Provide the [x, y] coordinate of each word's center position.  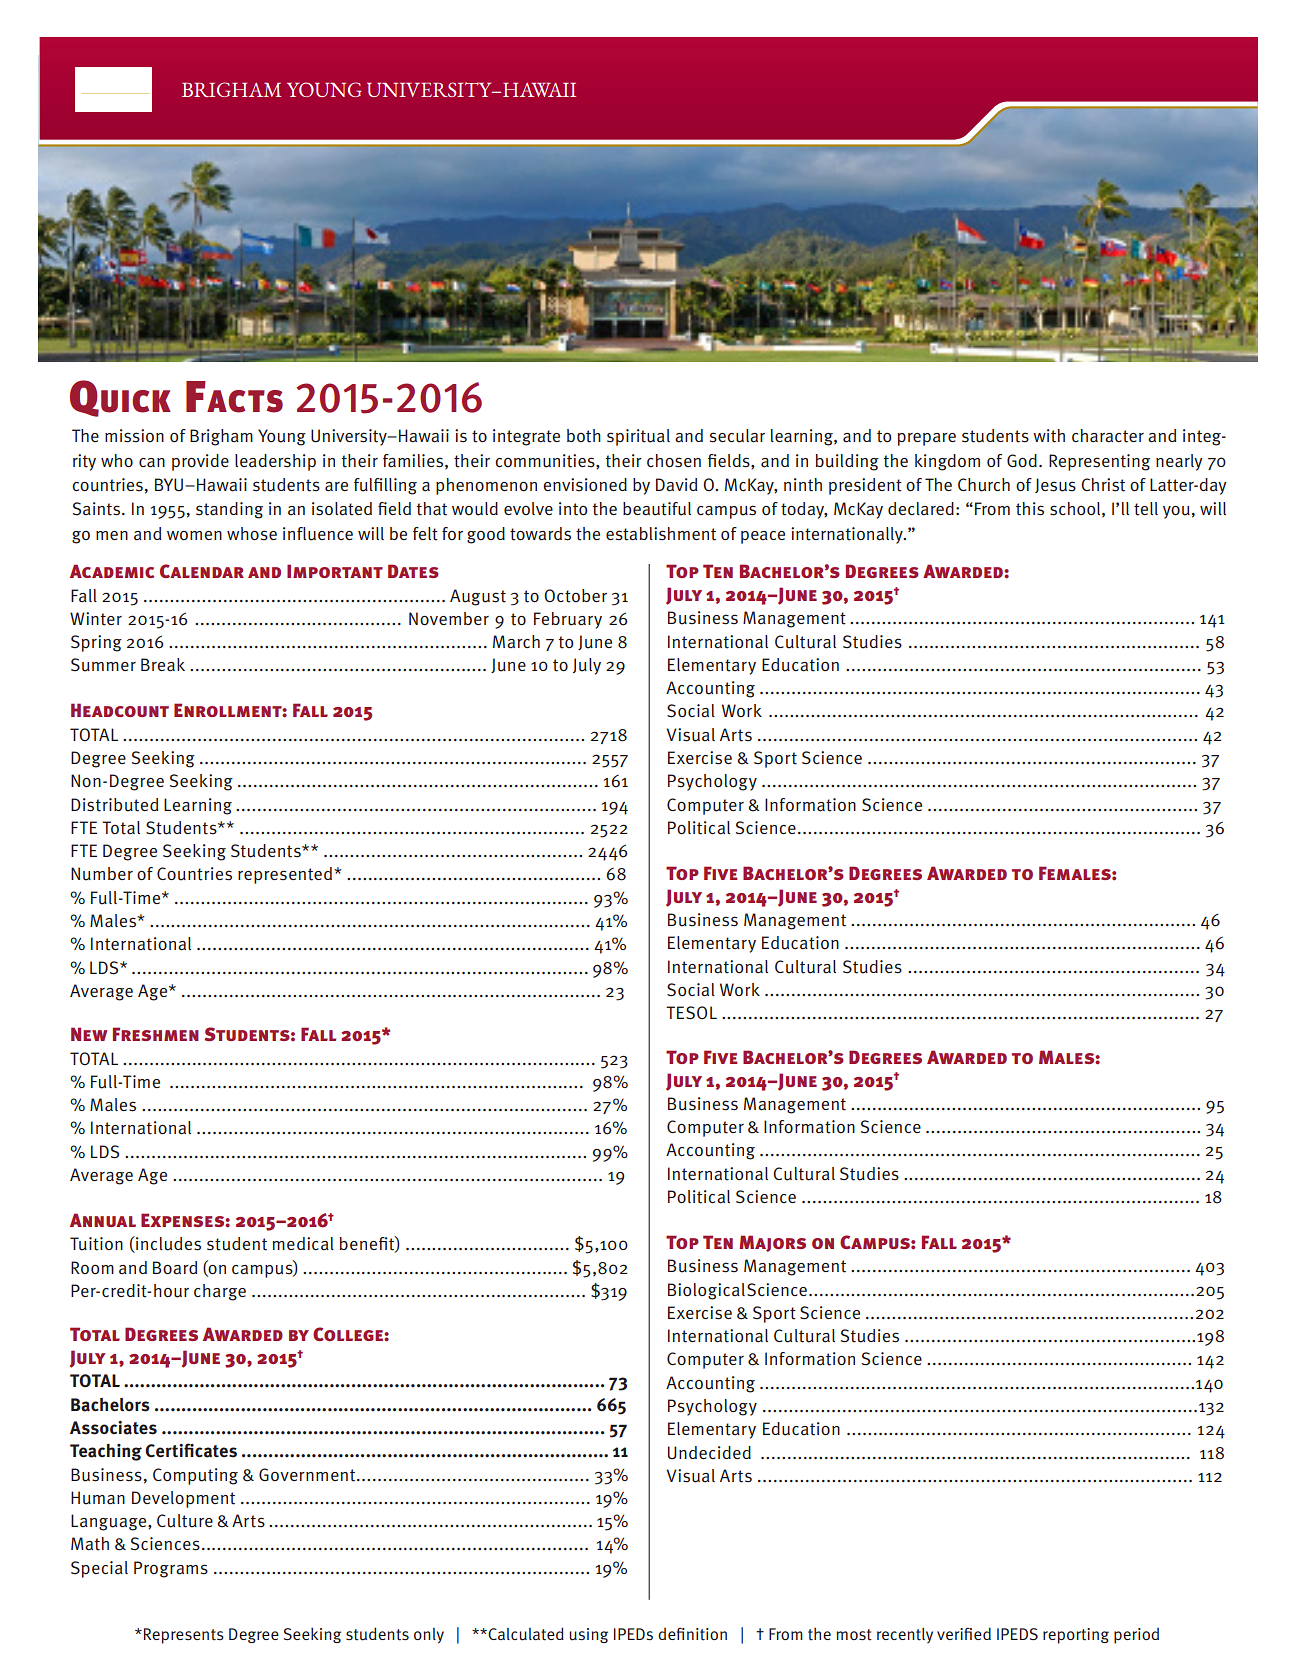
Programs [171, 1569]
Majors [772, 1243]
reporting [1076, 1636]
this [1030, 509]
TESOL [691, 1013]
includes [167, 1244]
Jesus [1055, 485]
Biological [706, 1291]
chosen [674, 461]
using [588, 1635]
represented [286, 875]
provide [200, 462]
